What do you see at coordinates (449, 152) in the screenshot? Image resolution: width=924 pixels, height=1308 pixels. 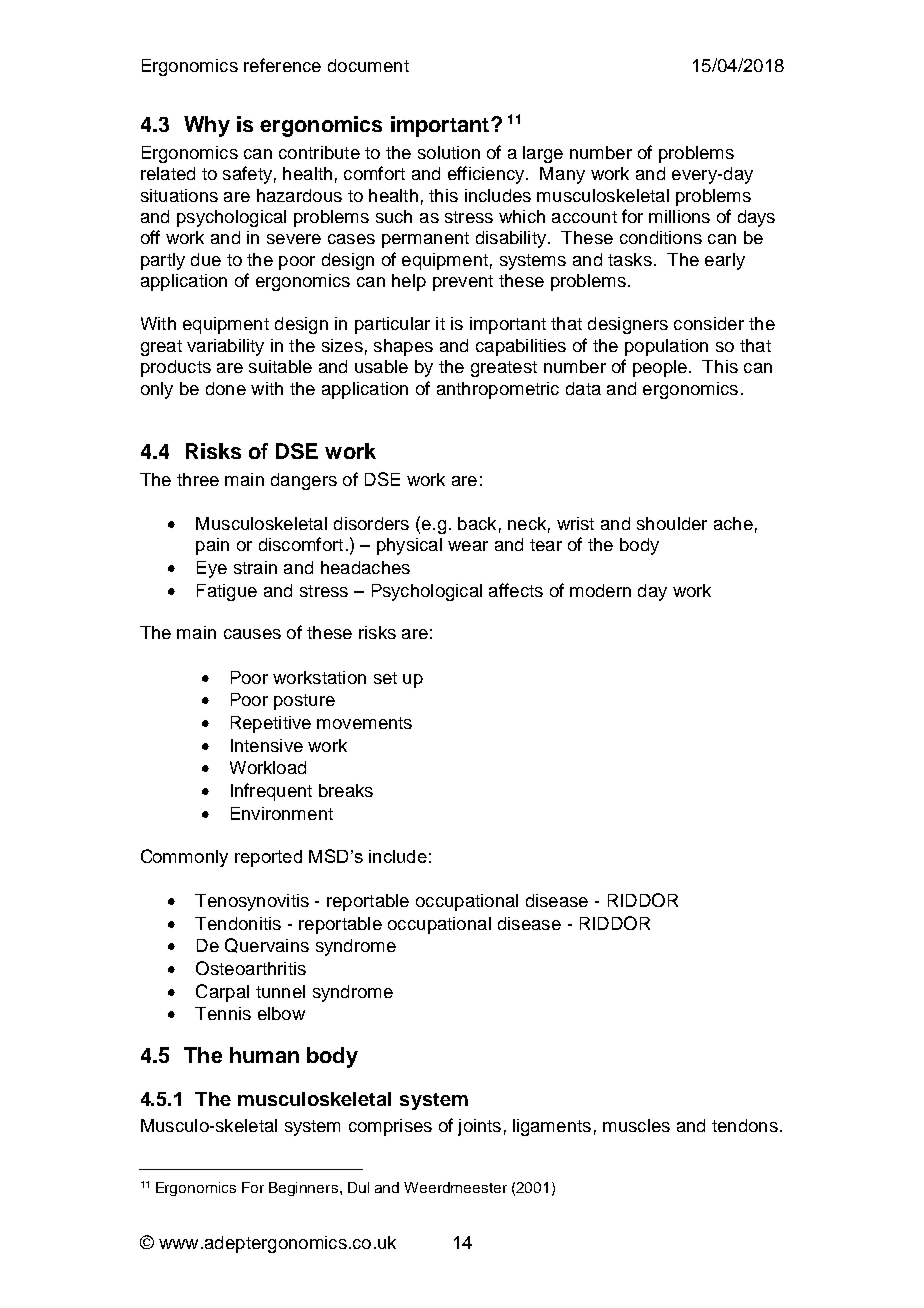 I see `solution` at bounding box center [449, 152].
